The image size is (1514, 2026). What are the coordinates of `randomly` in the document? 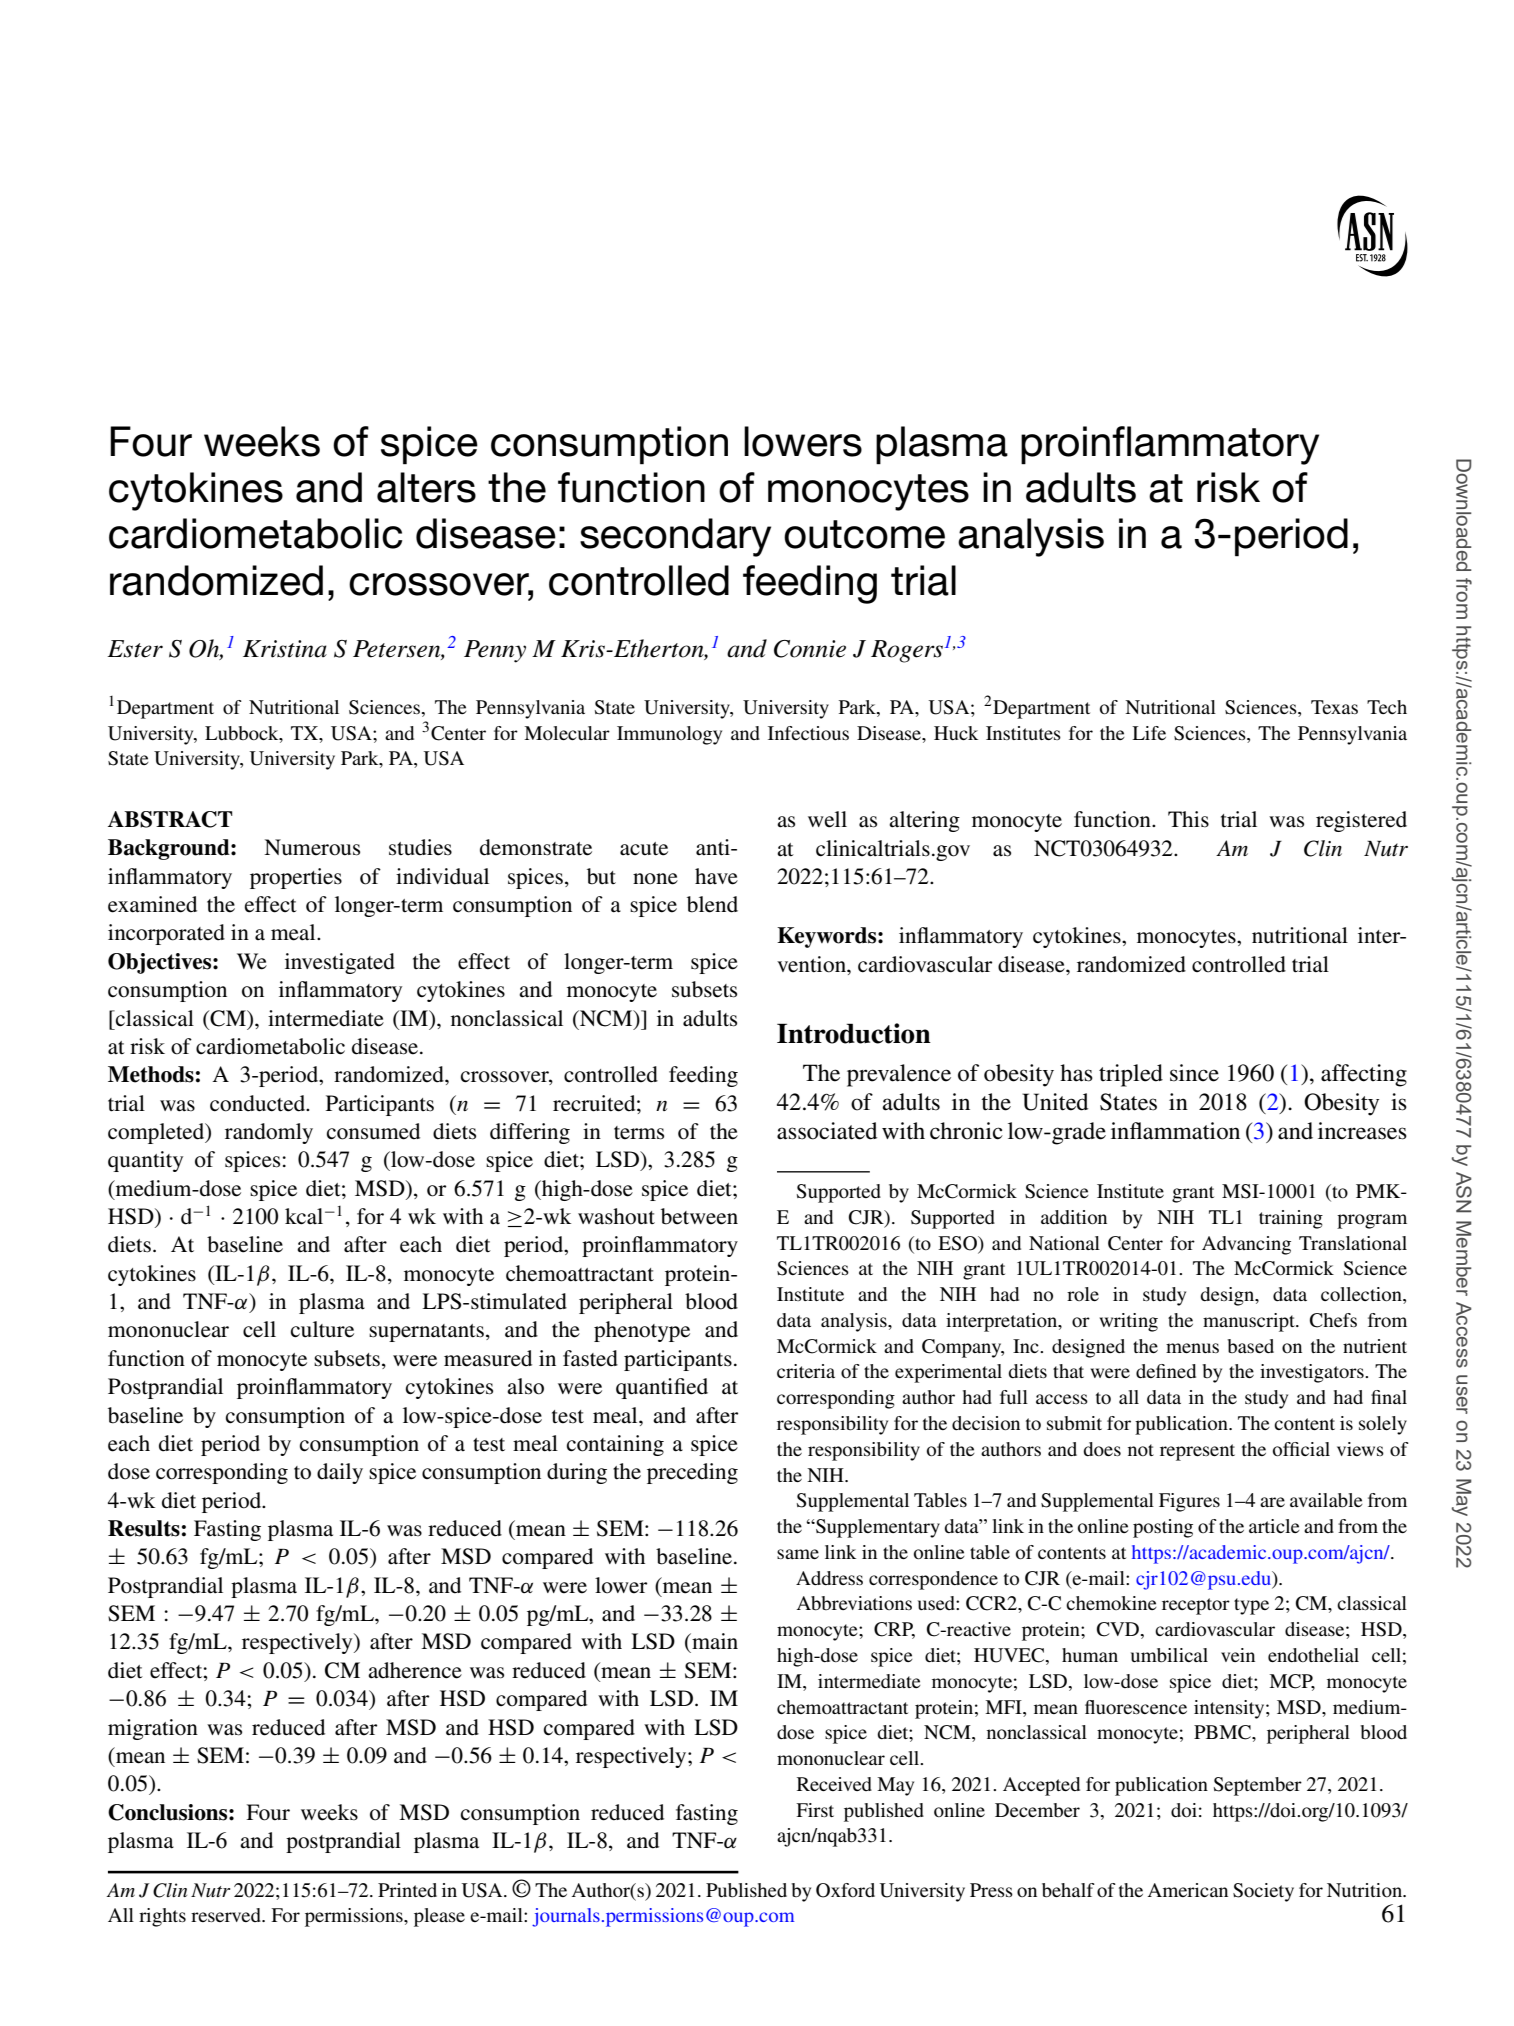 It's located at (269, 1133).
